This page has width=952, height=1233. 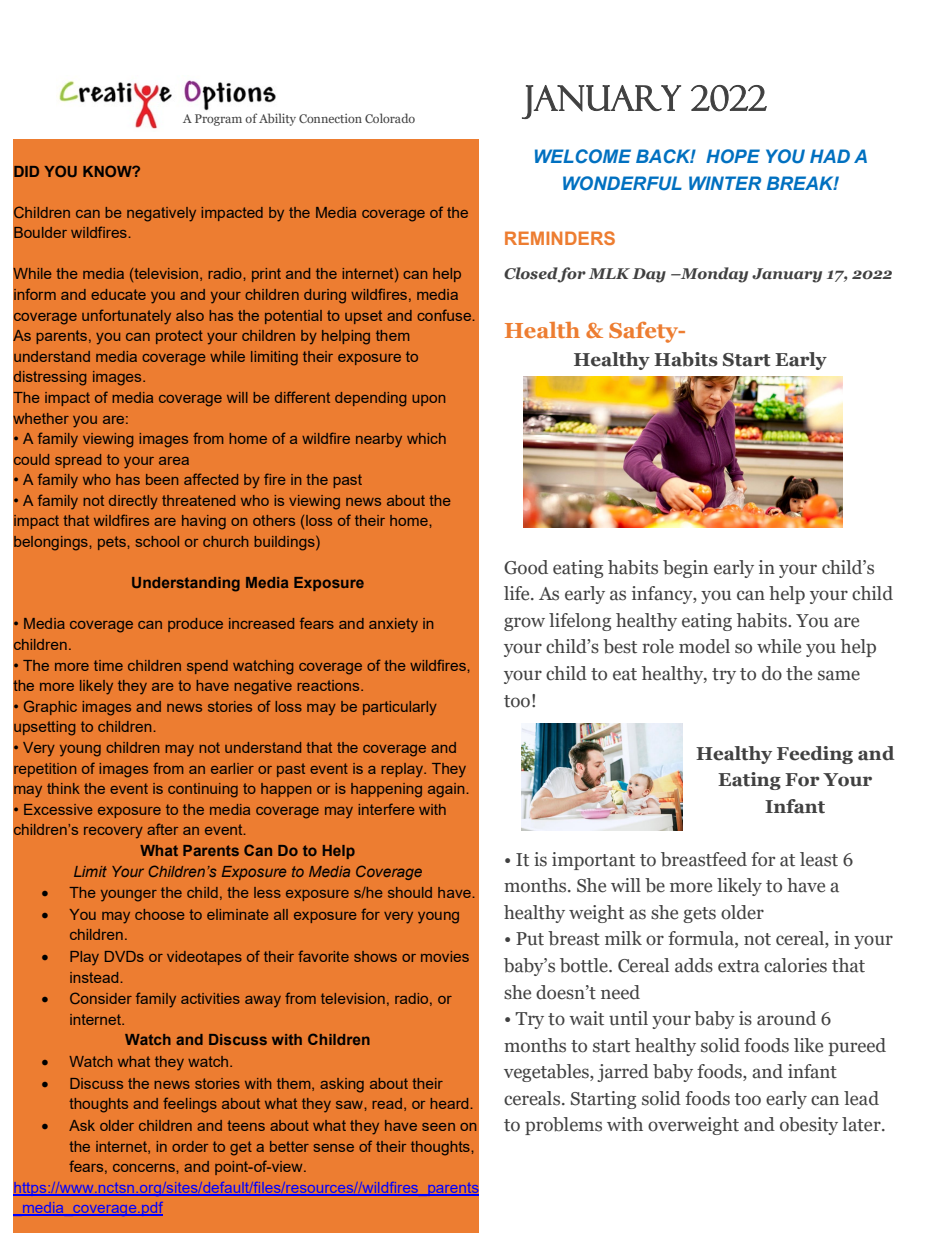 What do you see at coordinates (733, 156) in the page?
I see `HOPE` at bounding box center [733, 156].
